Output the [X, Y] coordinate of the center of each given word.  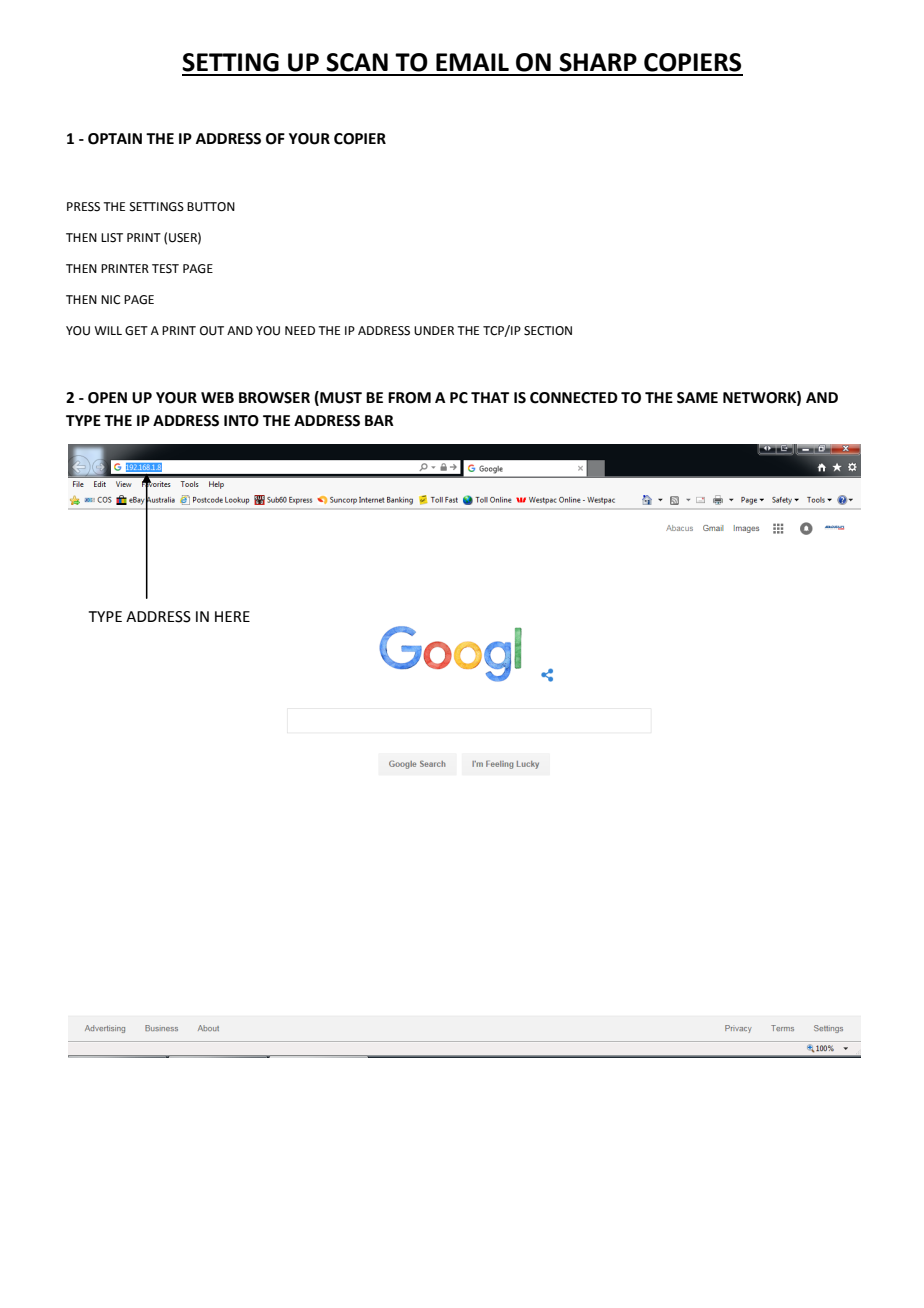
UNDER [434, 331]
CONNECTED [574, 398]
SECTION [548, 331]
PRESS [83, 207]
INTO [241, 421]
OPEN [107, 398]
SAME [697, 398]
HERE [232, 616]
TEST [165, 269]
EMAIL [472, 62]
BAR [379, 420]
